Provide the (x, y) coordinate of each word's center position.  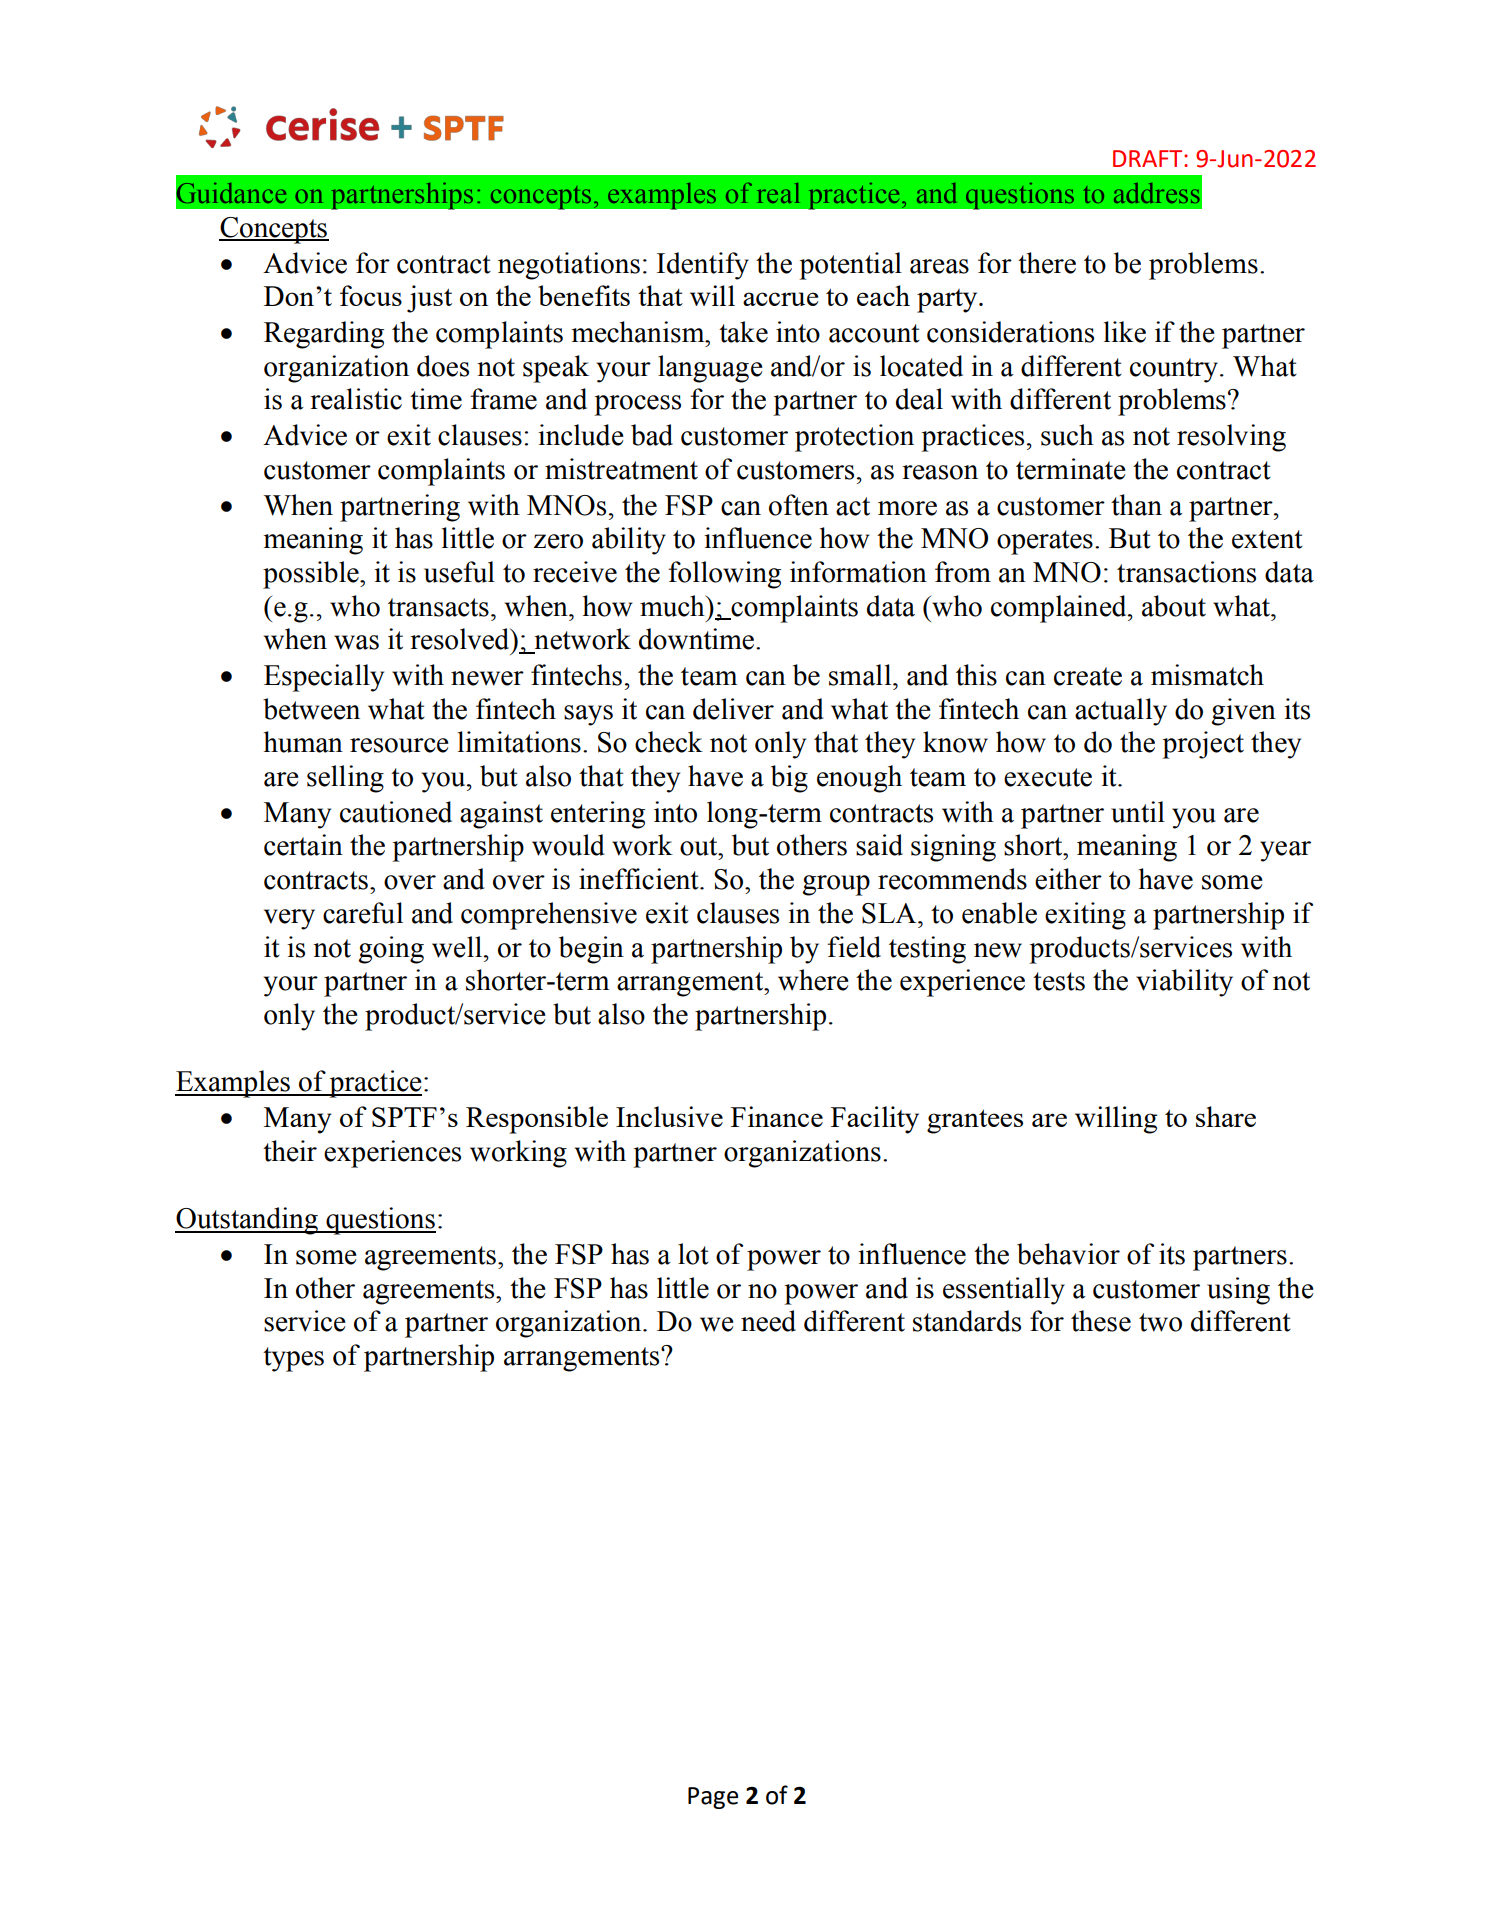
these (1101, 1321)
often (799, 505)
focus (371, 295)
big (789, 779)
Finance (777, 1116)
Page (713, 1798)
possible (312, 575)
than (1136, 505)
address (1157, 193)
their (290, 1151)
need (768, 1321)
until (1138, 812)
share (1226, 1116)
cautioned (396, 812)
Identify (703, 266)
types (293, 1359)
